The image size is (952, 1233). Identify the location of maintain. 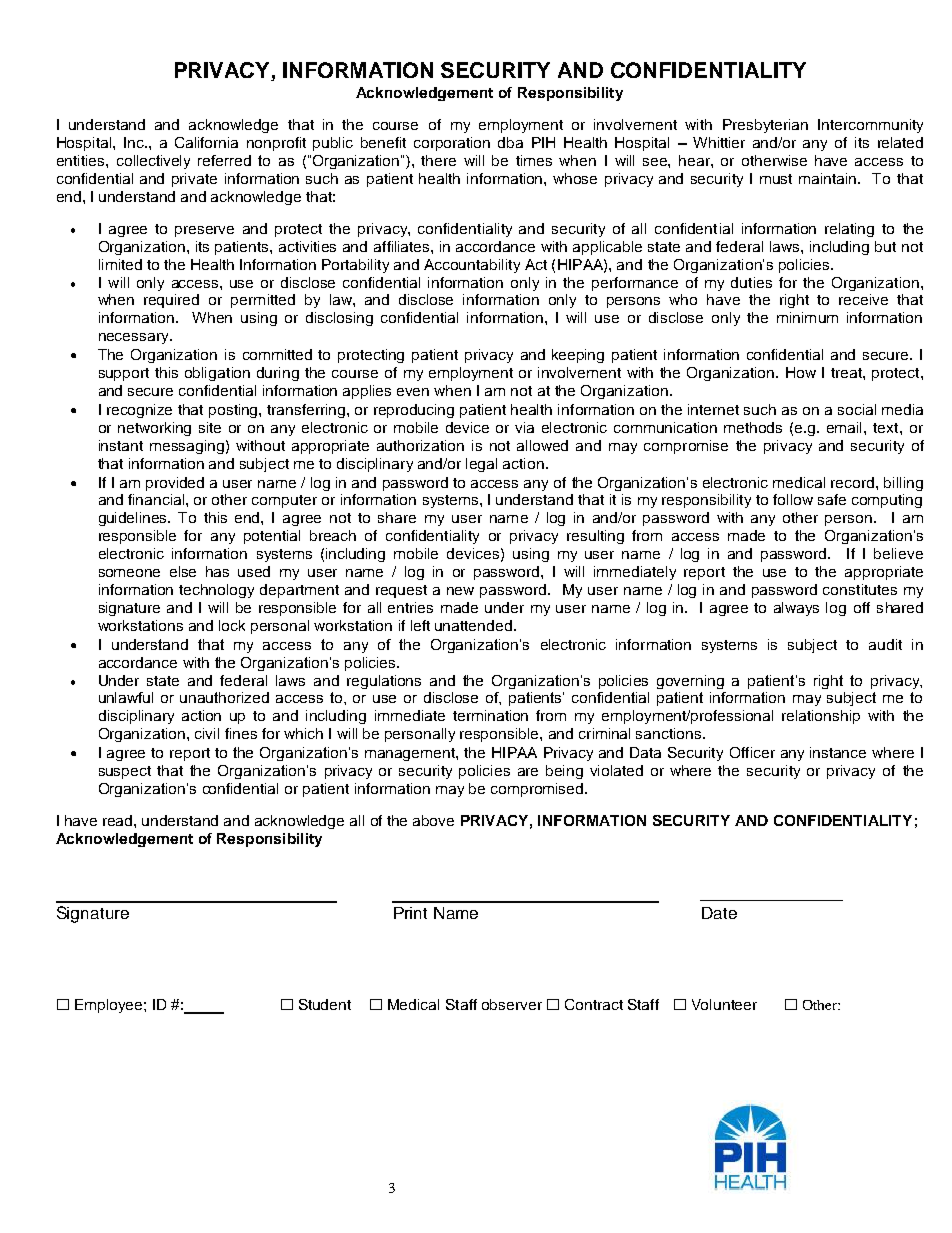
(829, 178).
